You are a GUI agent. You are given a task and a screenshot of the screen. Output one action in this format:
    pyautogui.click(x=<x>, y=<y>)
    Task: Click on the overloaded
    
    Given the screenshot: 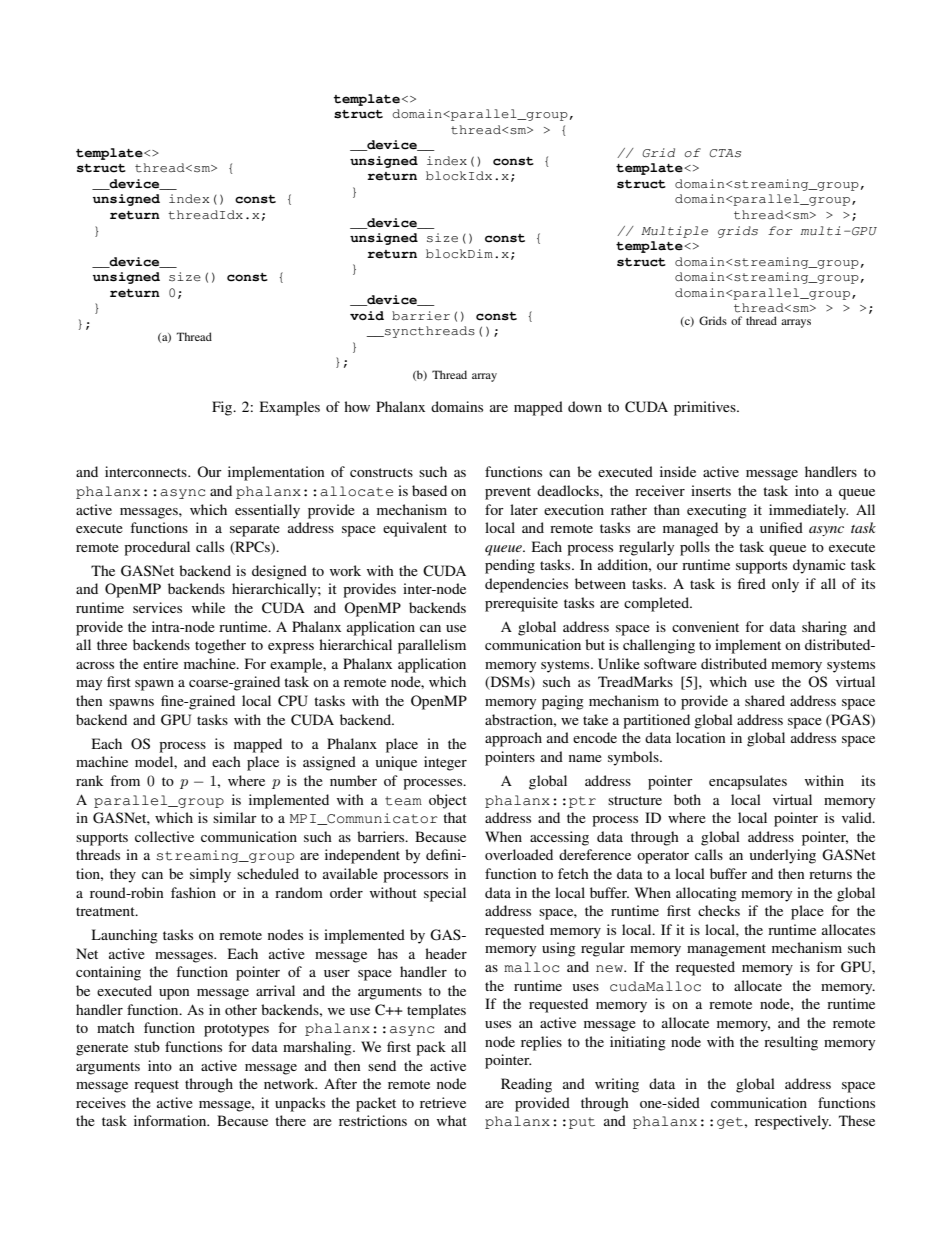 What is the action you would take?
    pyautogui.click(x=519, y=854)
